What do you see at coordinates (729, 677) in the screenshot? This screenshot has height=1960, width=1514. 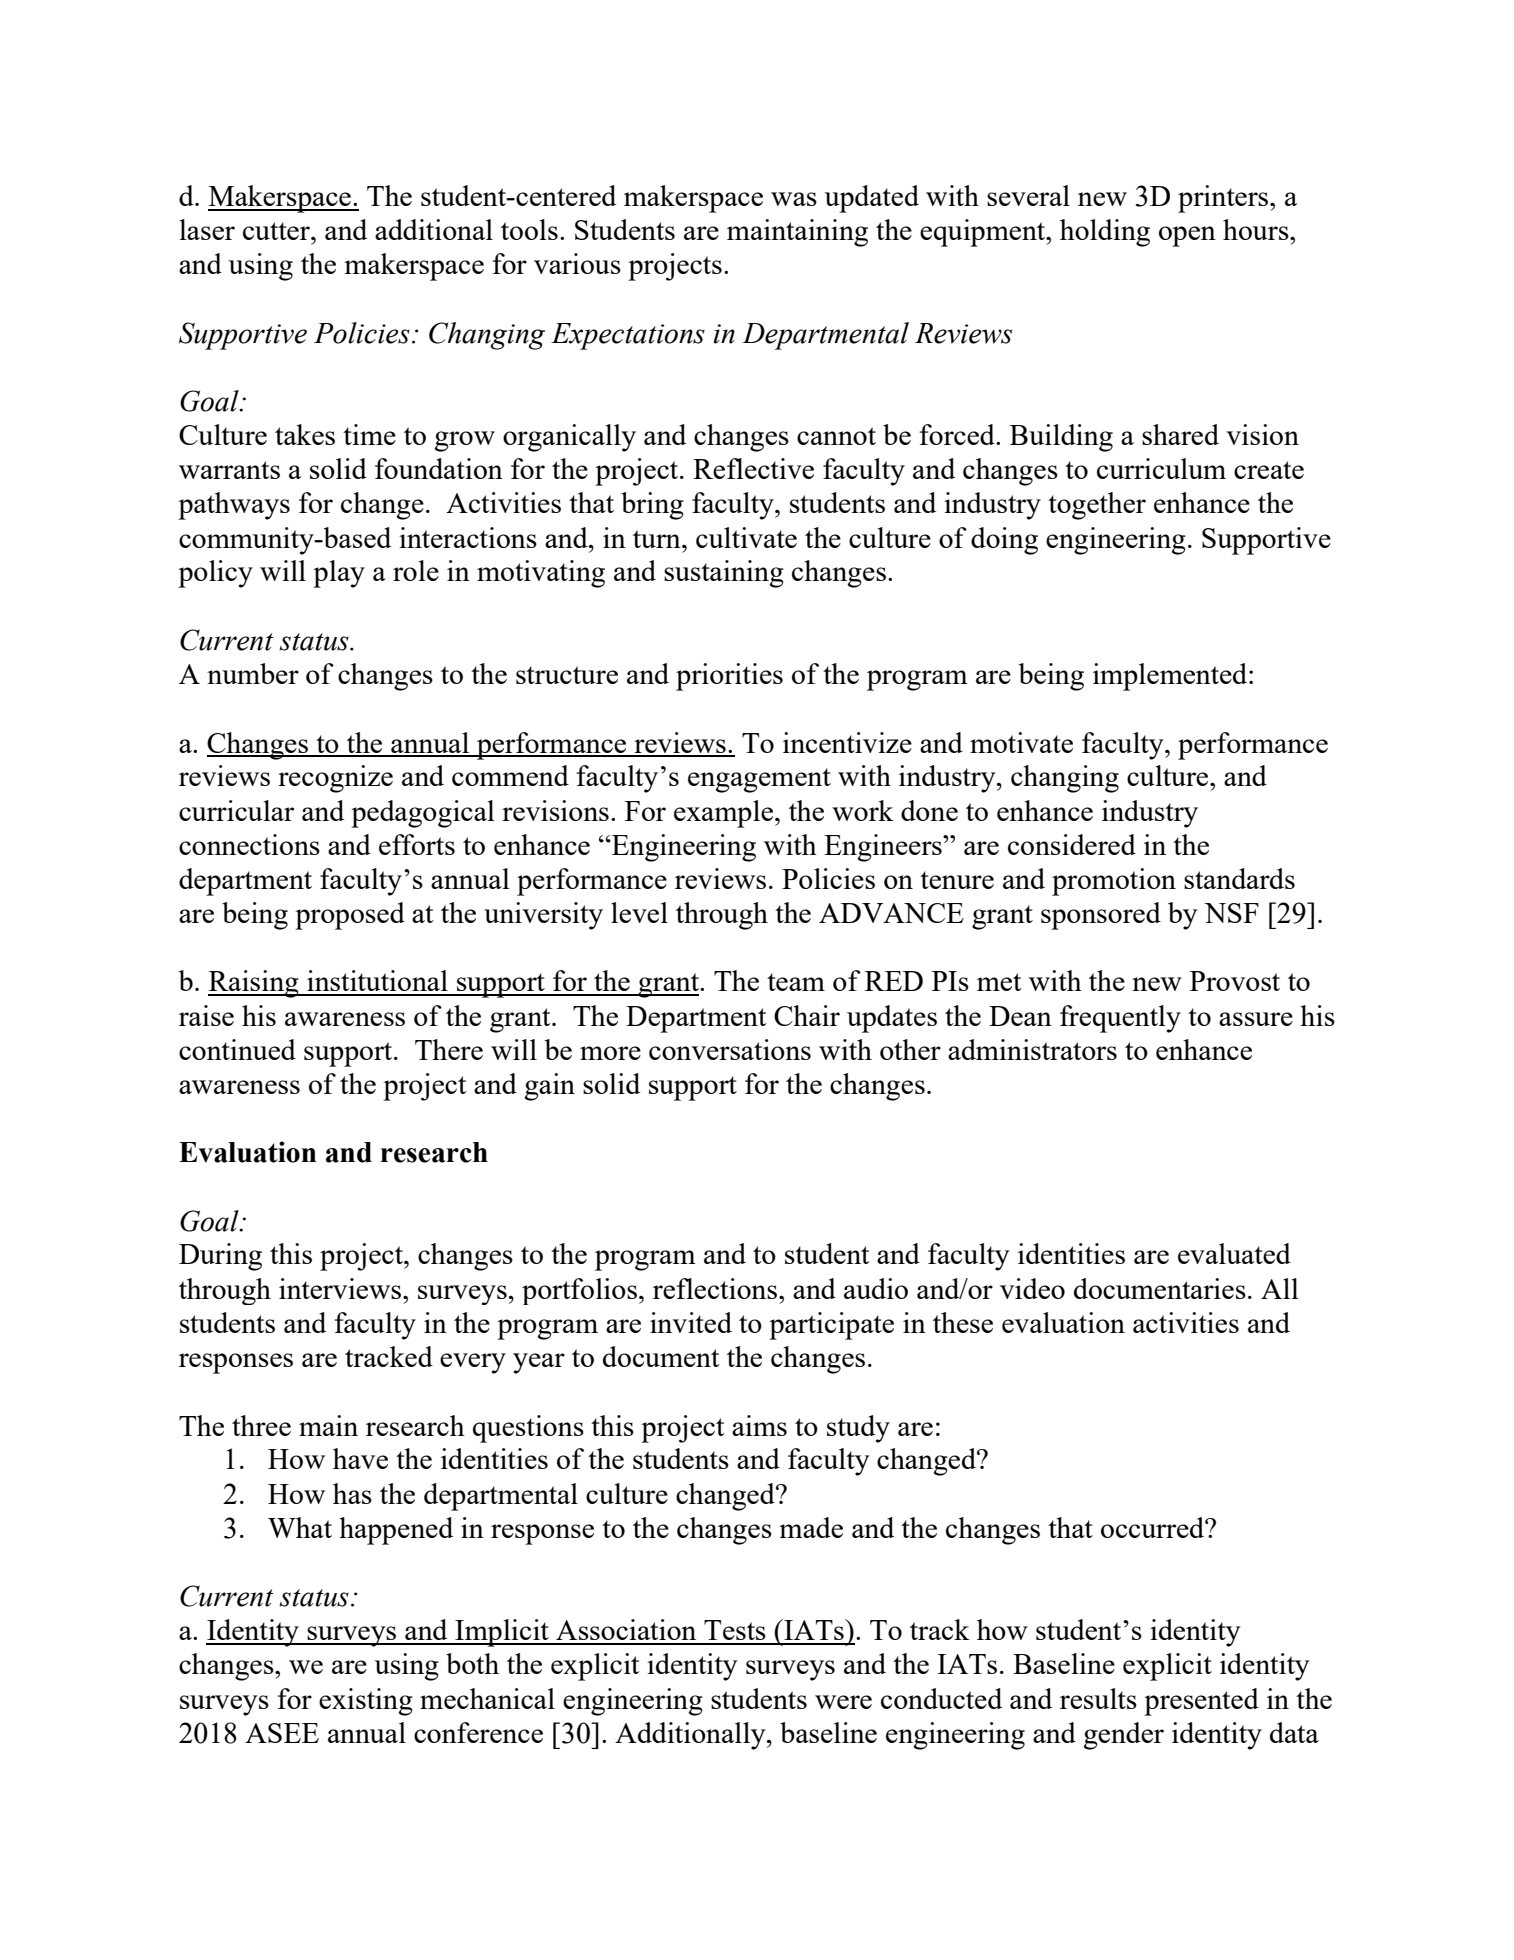 I see `priorities` at bounding box center [729, 677].
